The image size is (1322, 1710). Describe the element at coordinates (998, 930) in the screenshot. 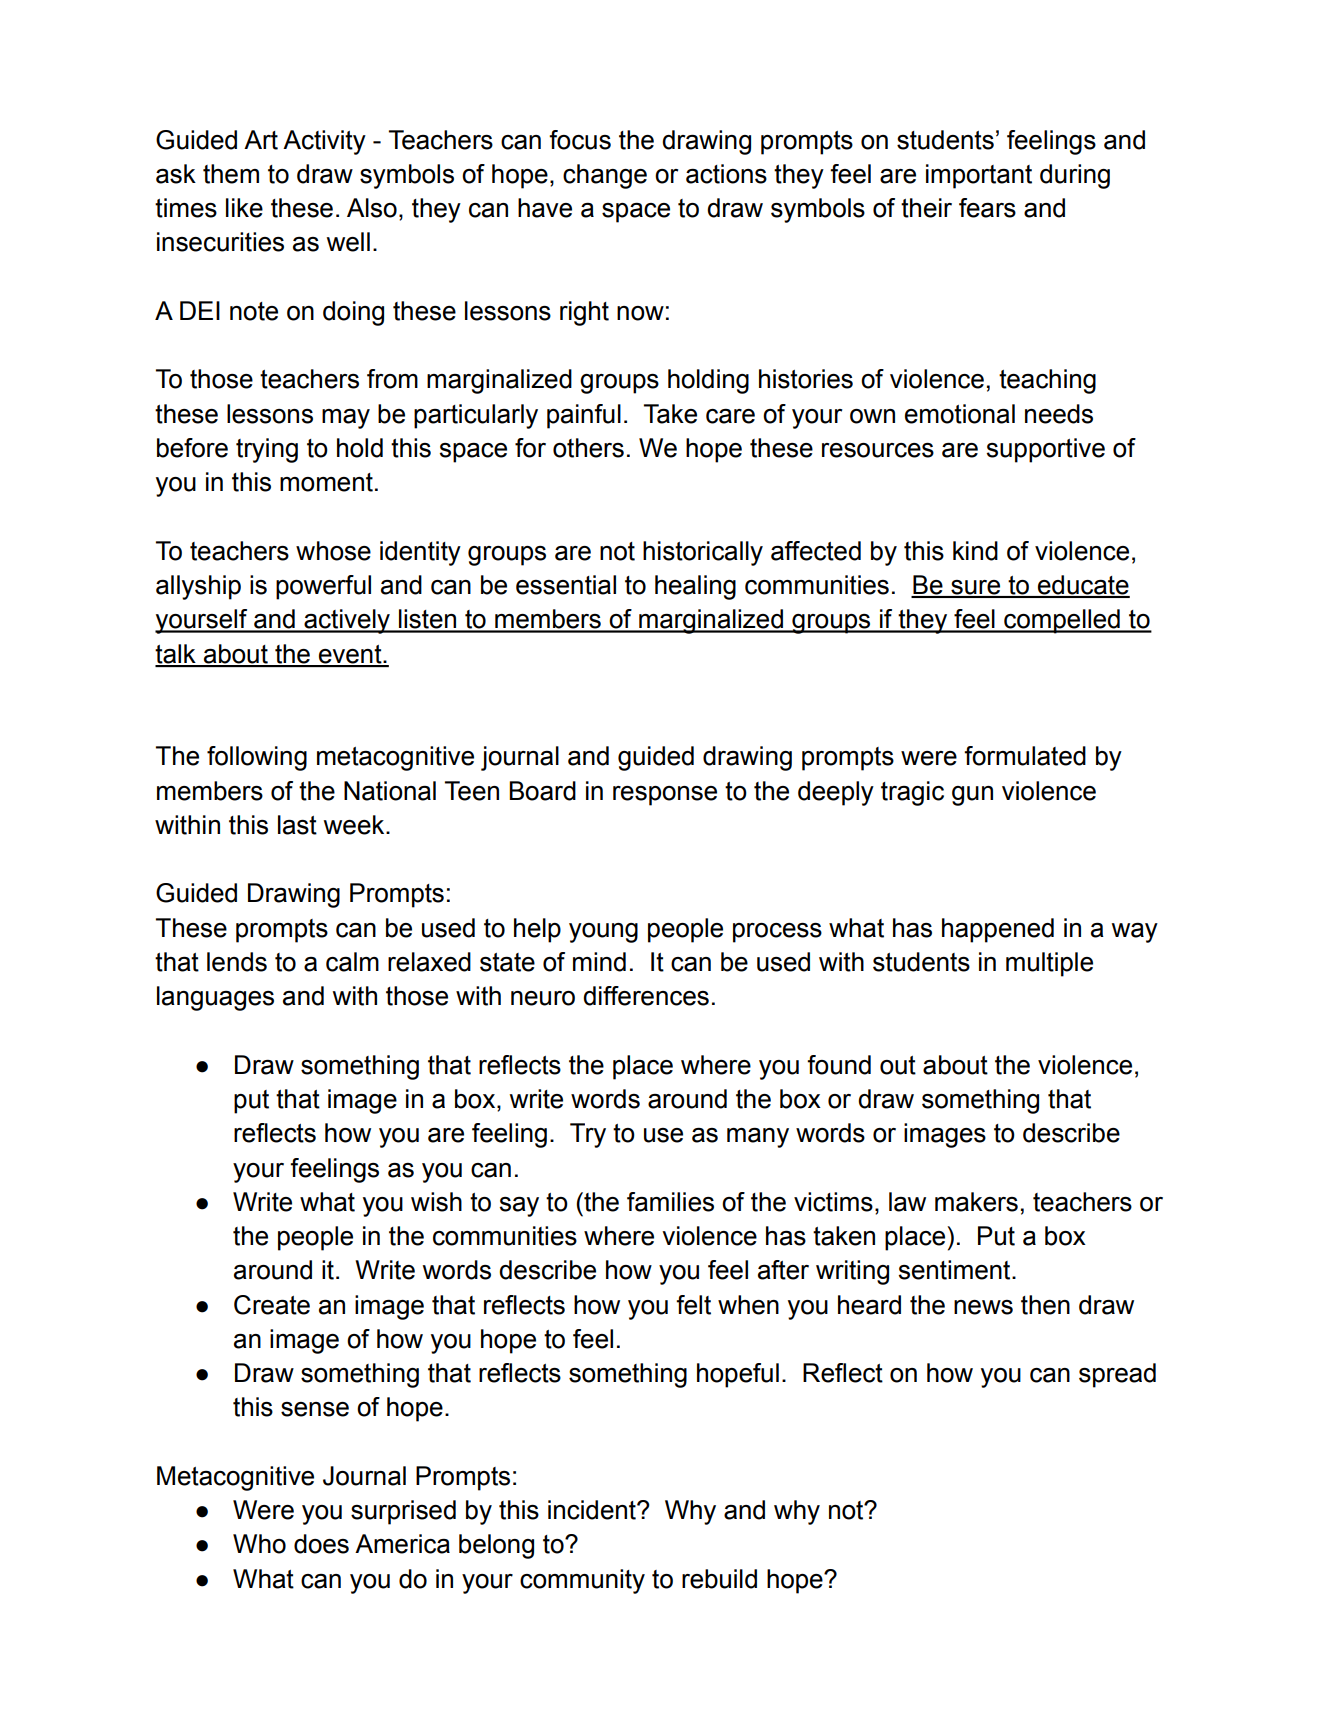

I see `happened` at that location.
